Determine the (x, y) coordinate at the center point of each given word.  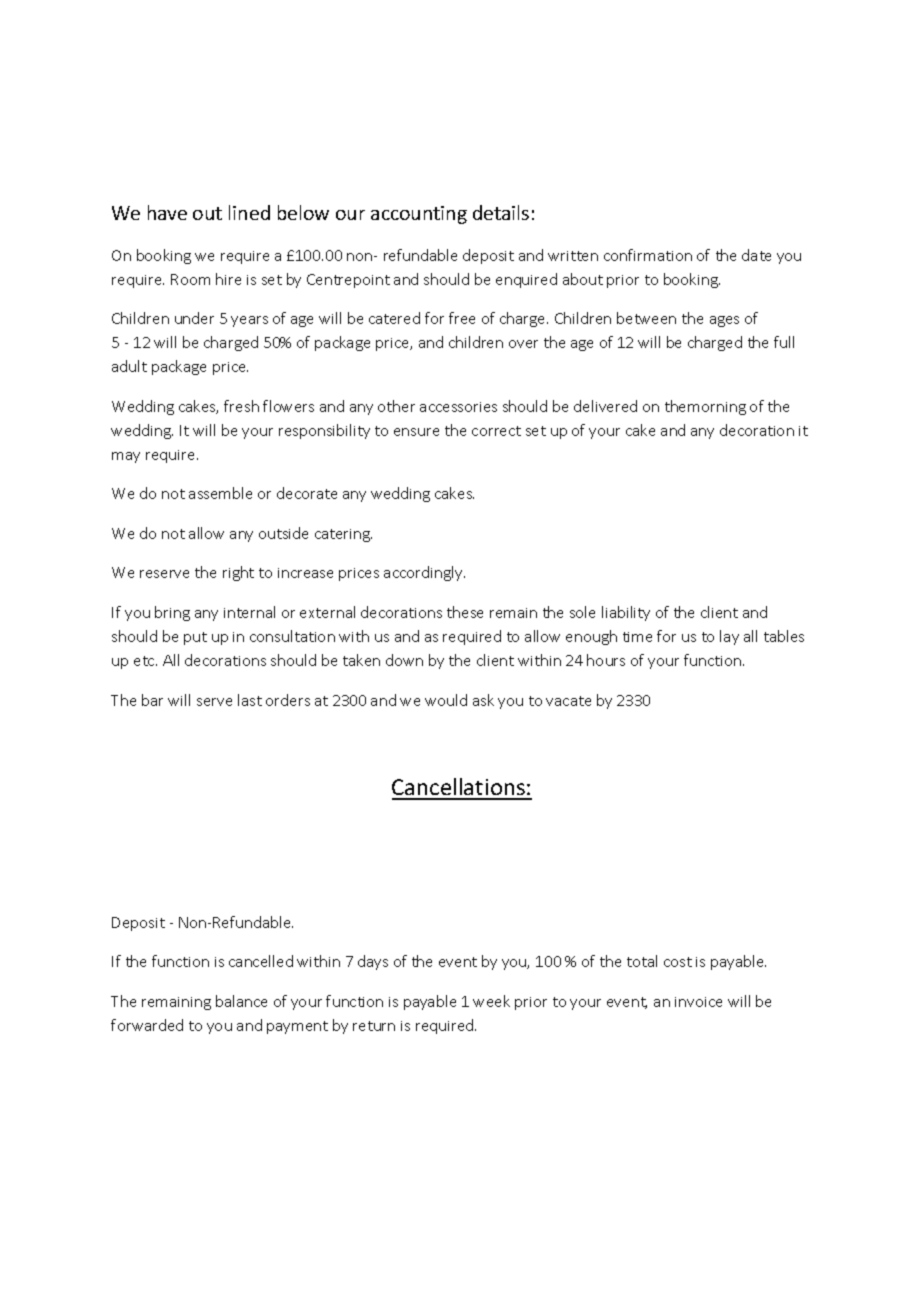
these (465, 612)
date (756, 255)
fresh (241, 406)
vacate (568, 701)
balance (241, 1001)
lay (729, 637)
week (491, 1001)
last (250, 700)
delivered (605, 406)
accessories (458, 407)
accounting (419, 215)
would (446, 700)
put (195, 638)
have (167, 212)
